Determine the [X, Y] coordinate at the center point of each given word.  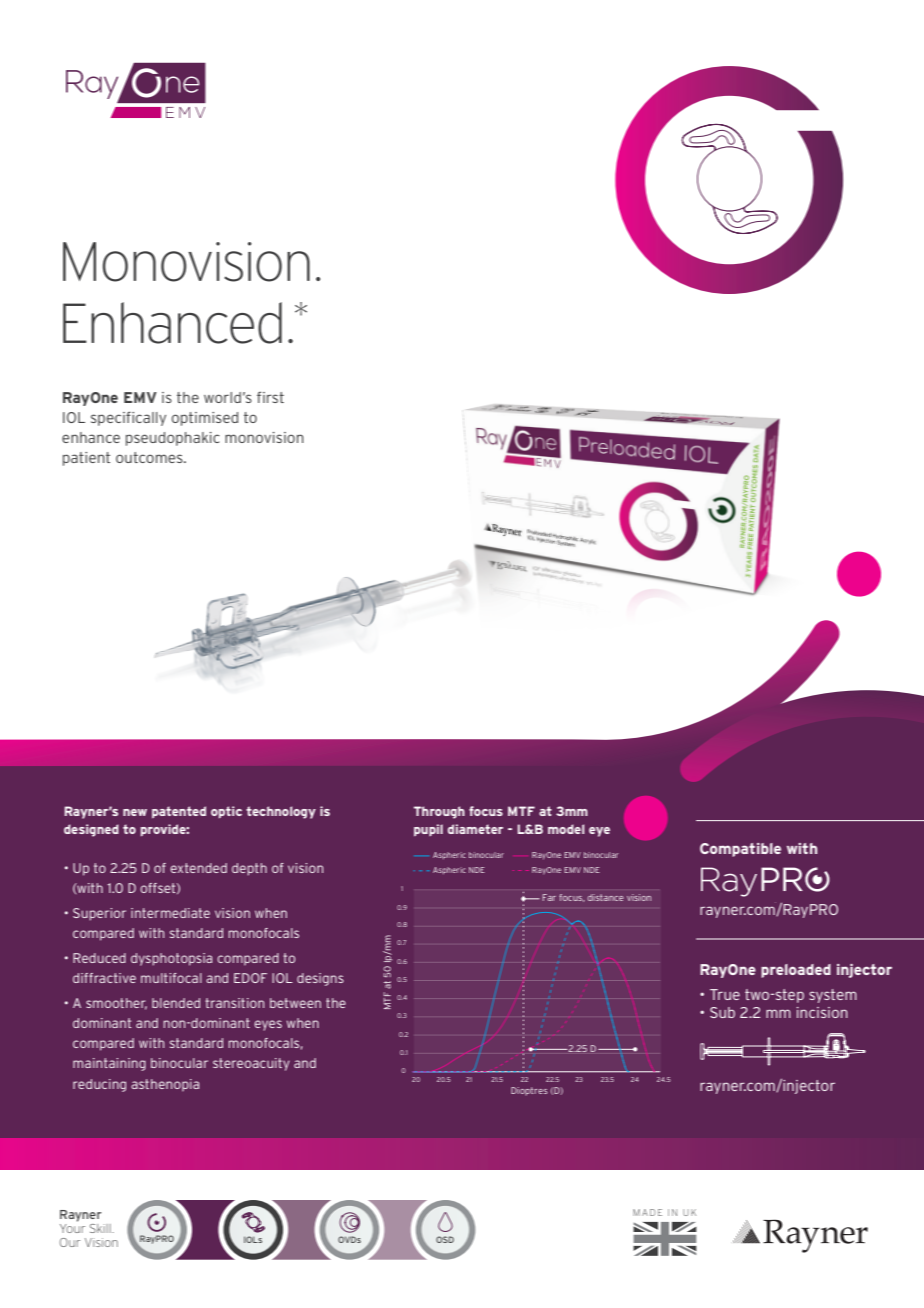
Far [549, 897]
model [566, 829]
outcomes [150, 457]
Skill [101, 1228]
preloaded [796, 971]
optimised [205, 419]
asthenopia [165, 1085]
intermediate [170, 913]
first [270, 397]
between [295, 1003]
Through [439, 812]
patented [179, 812]
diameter [475, 829]
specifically [128, 418]
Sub [722, 1012]
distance [605, 897]
